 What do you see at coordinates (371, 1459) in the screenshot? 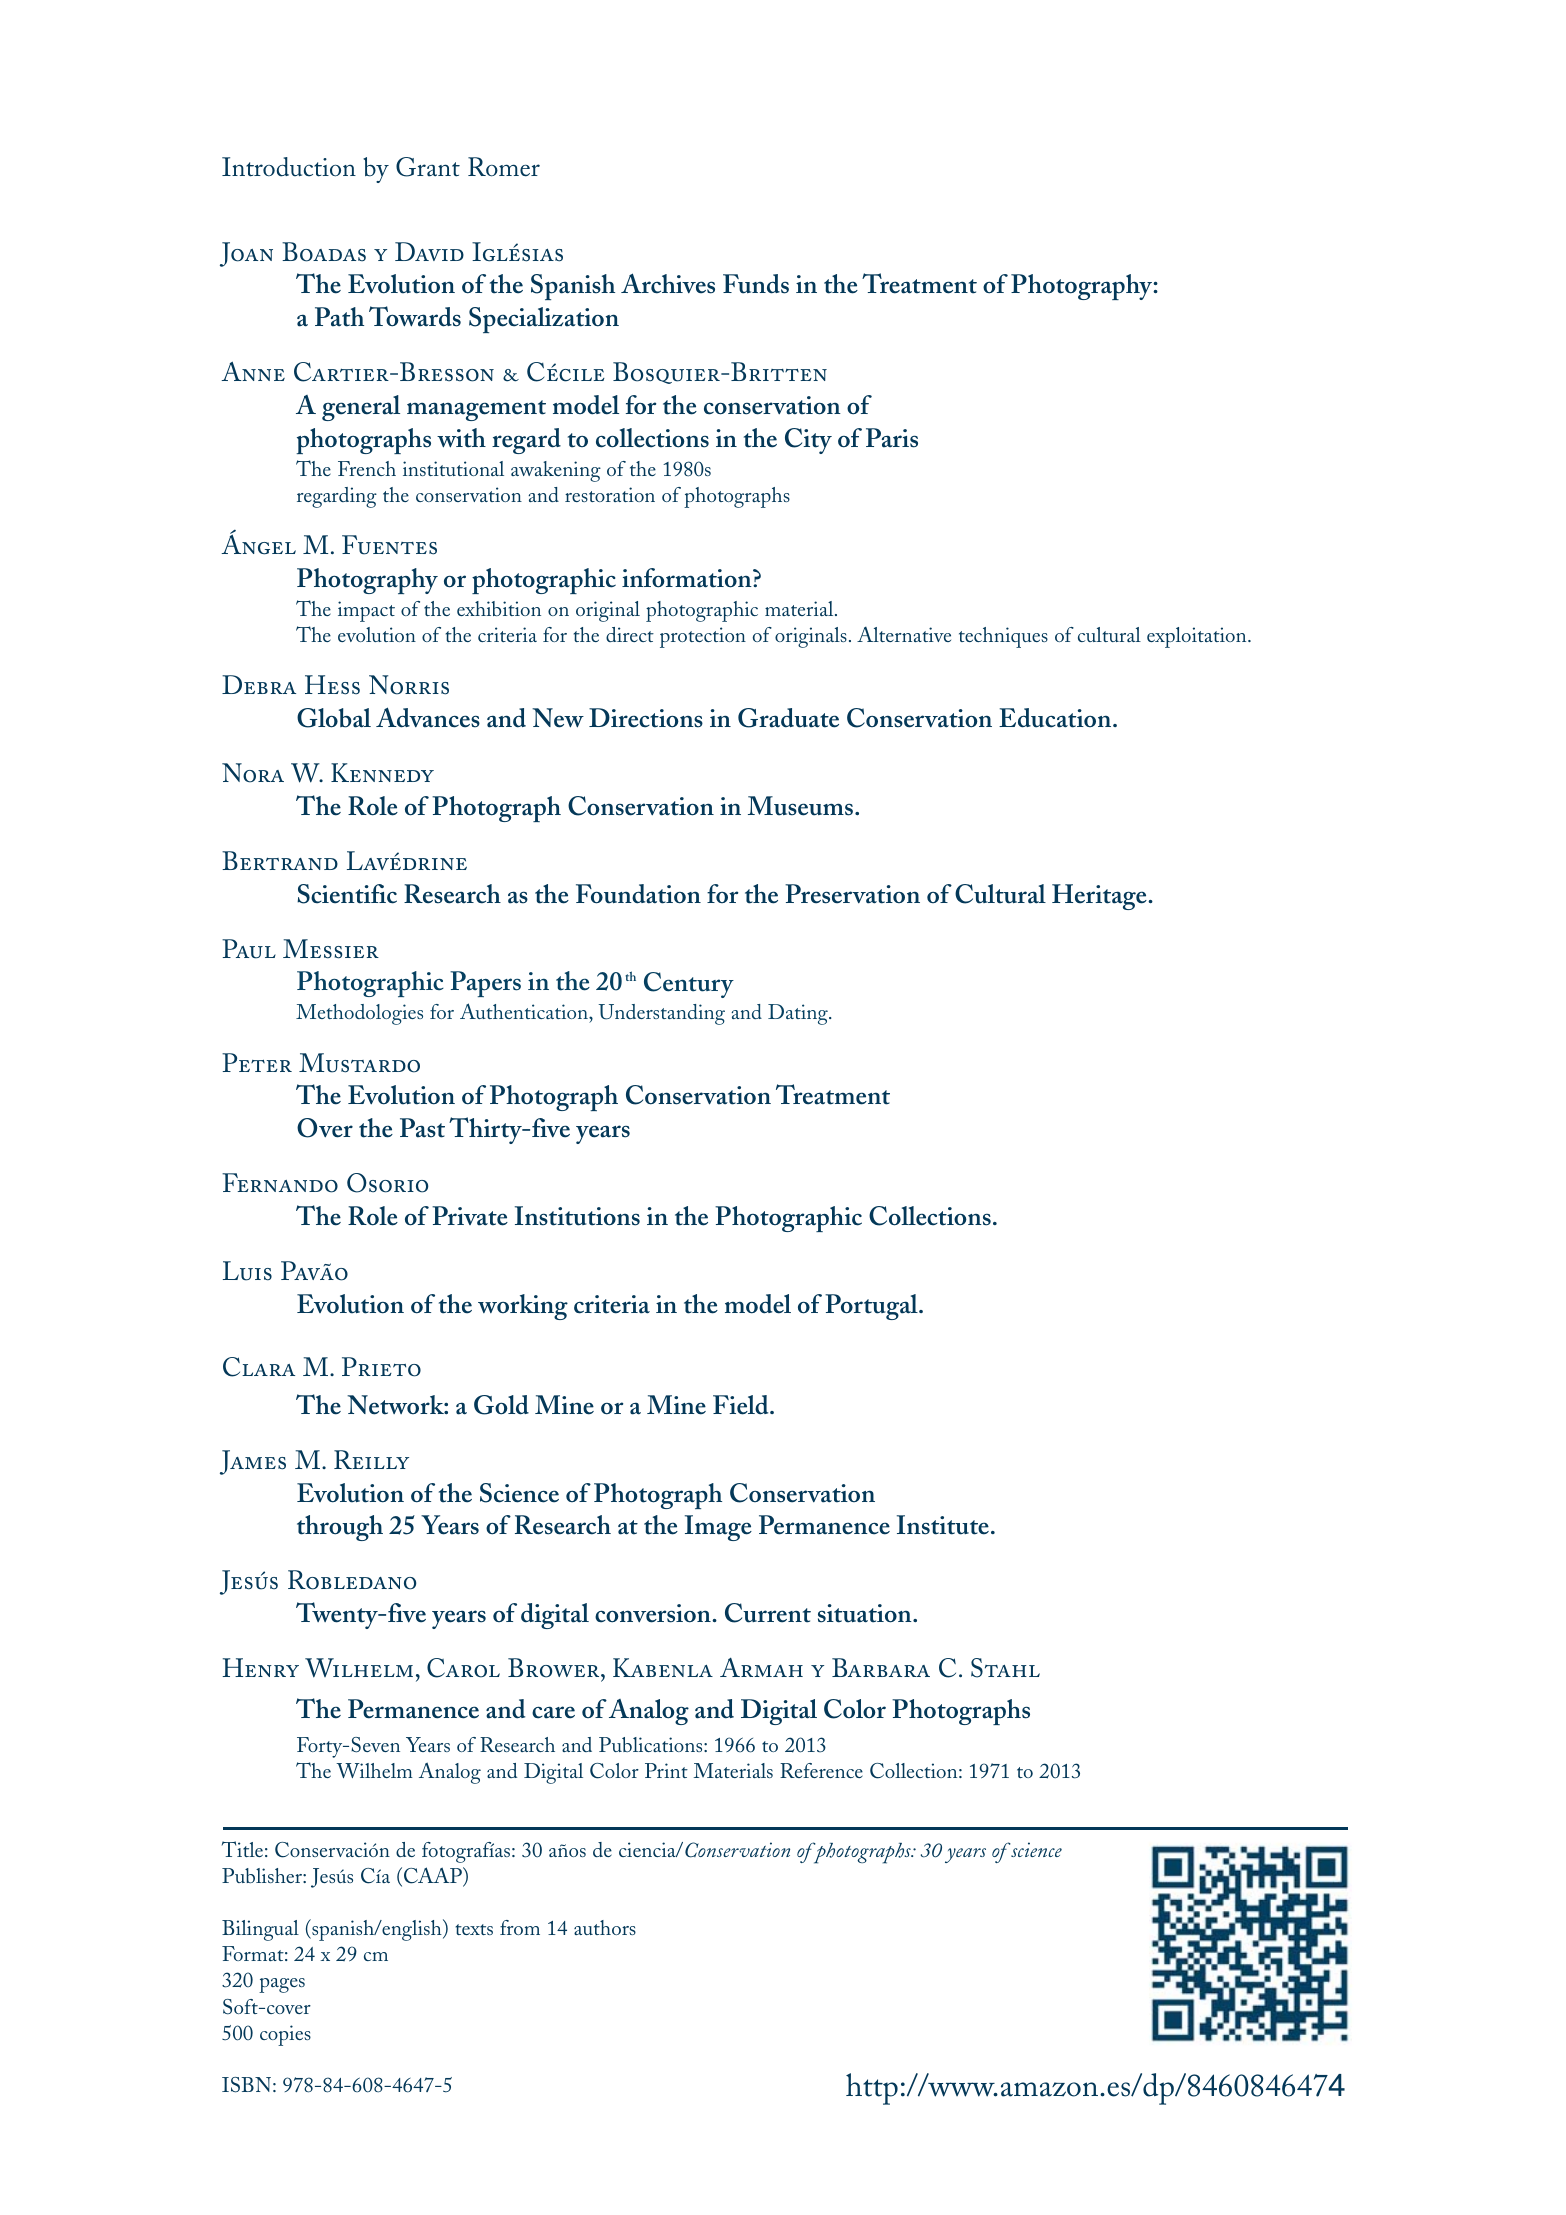
I see `Reilly` at bounding box center [371, 1459].
